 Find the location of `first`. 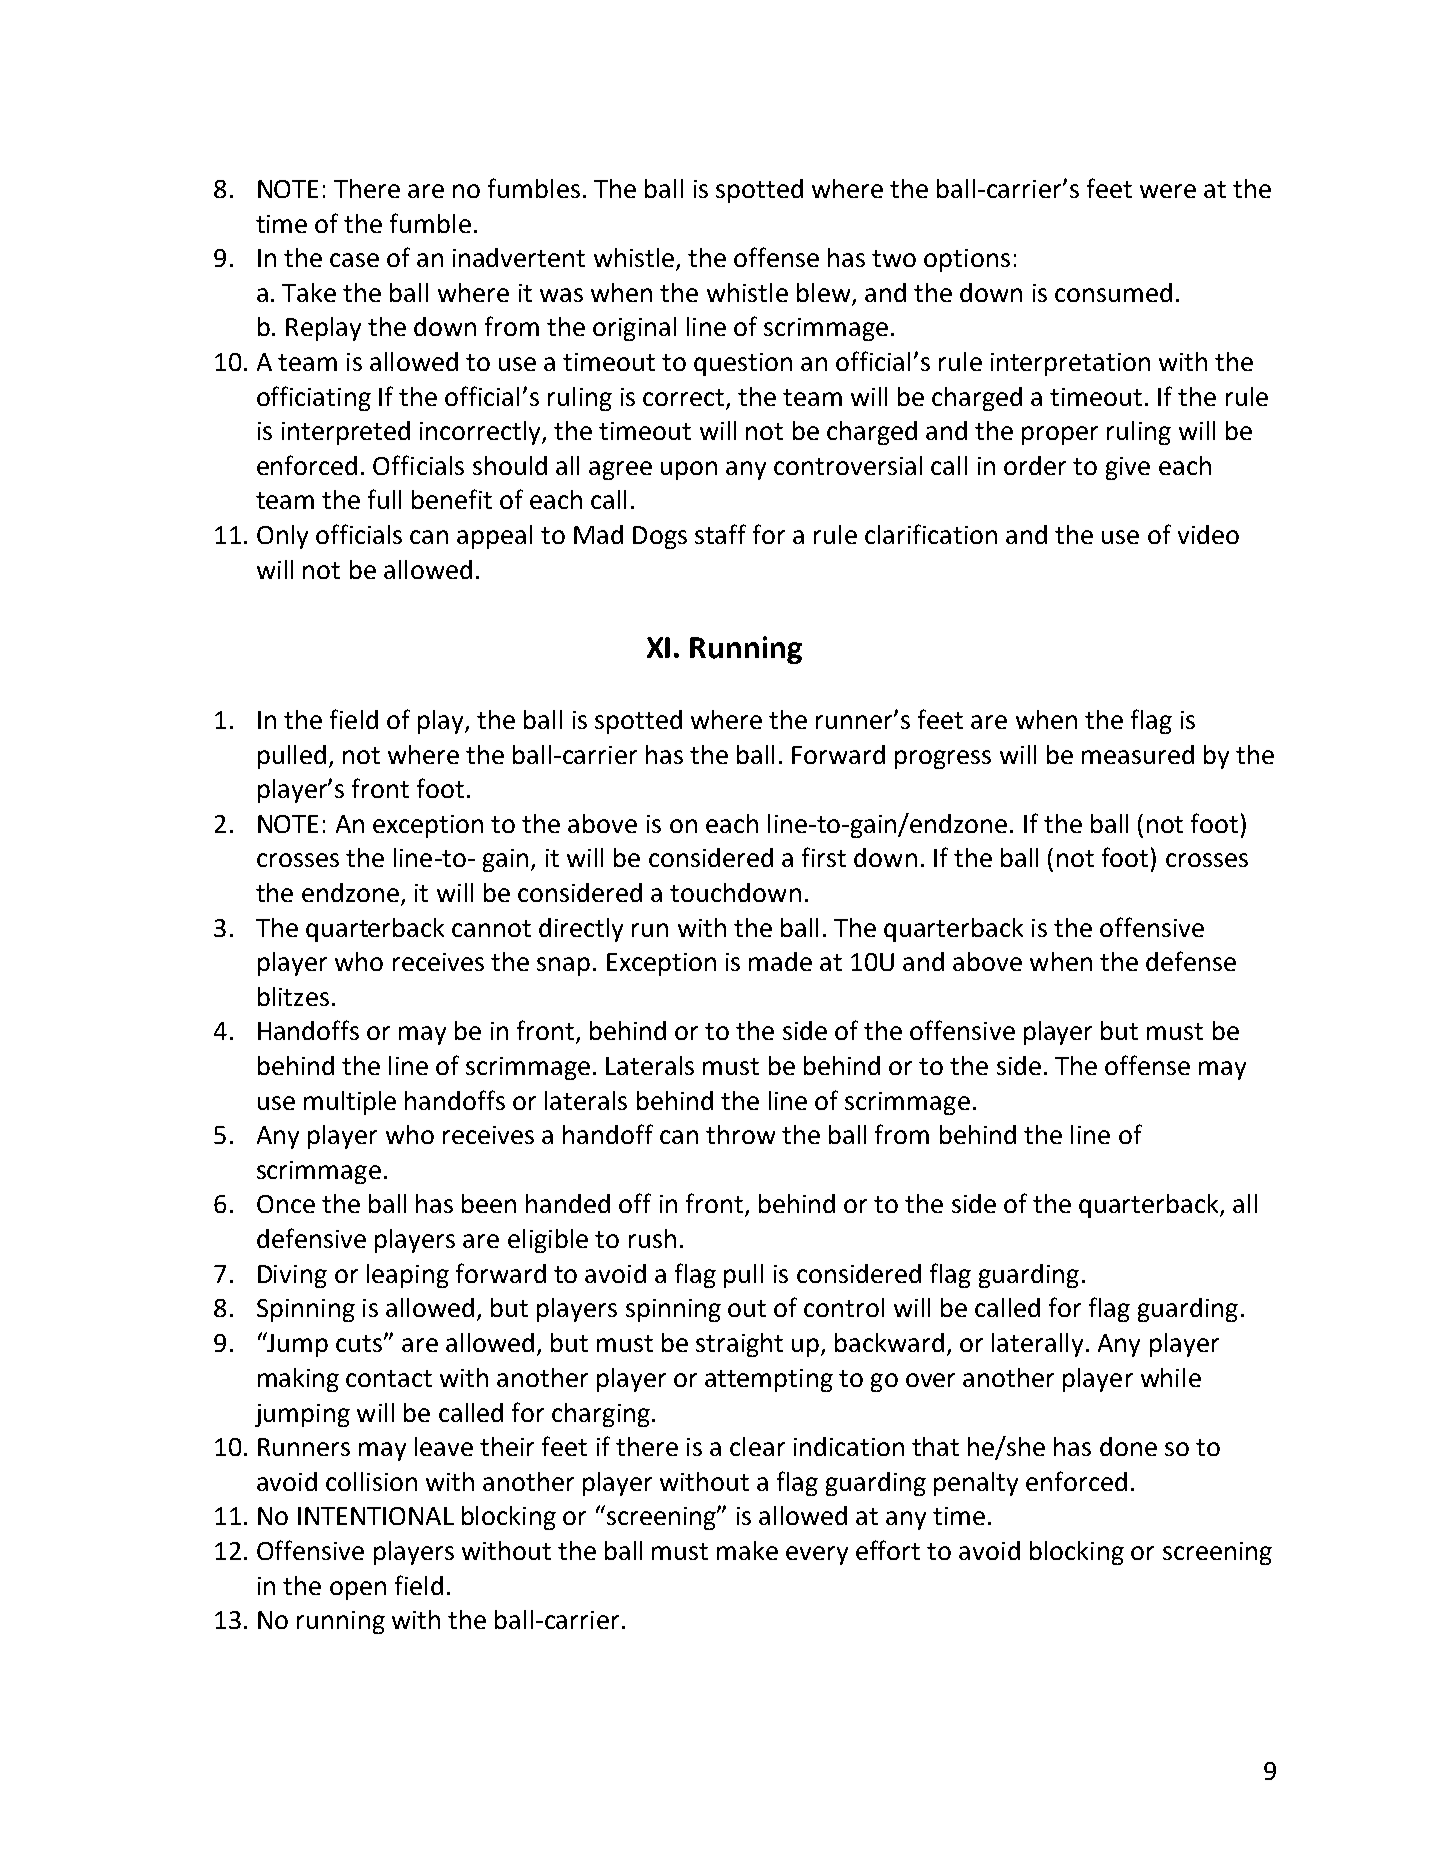

first is located at coordinates (824, 857).
